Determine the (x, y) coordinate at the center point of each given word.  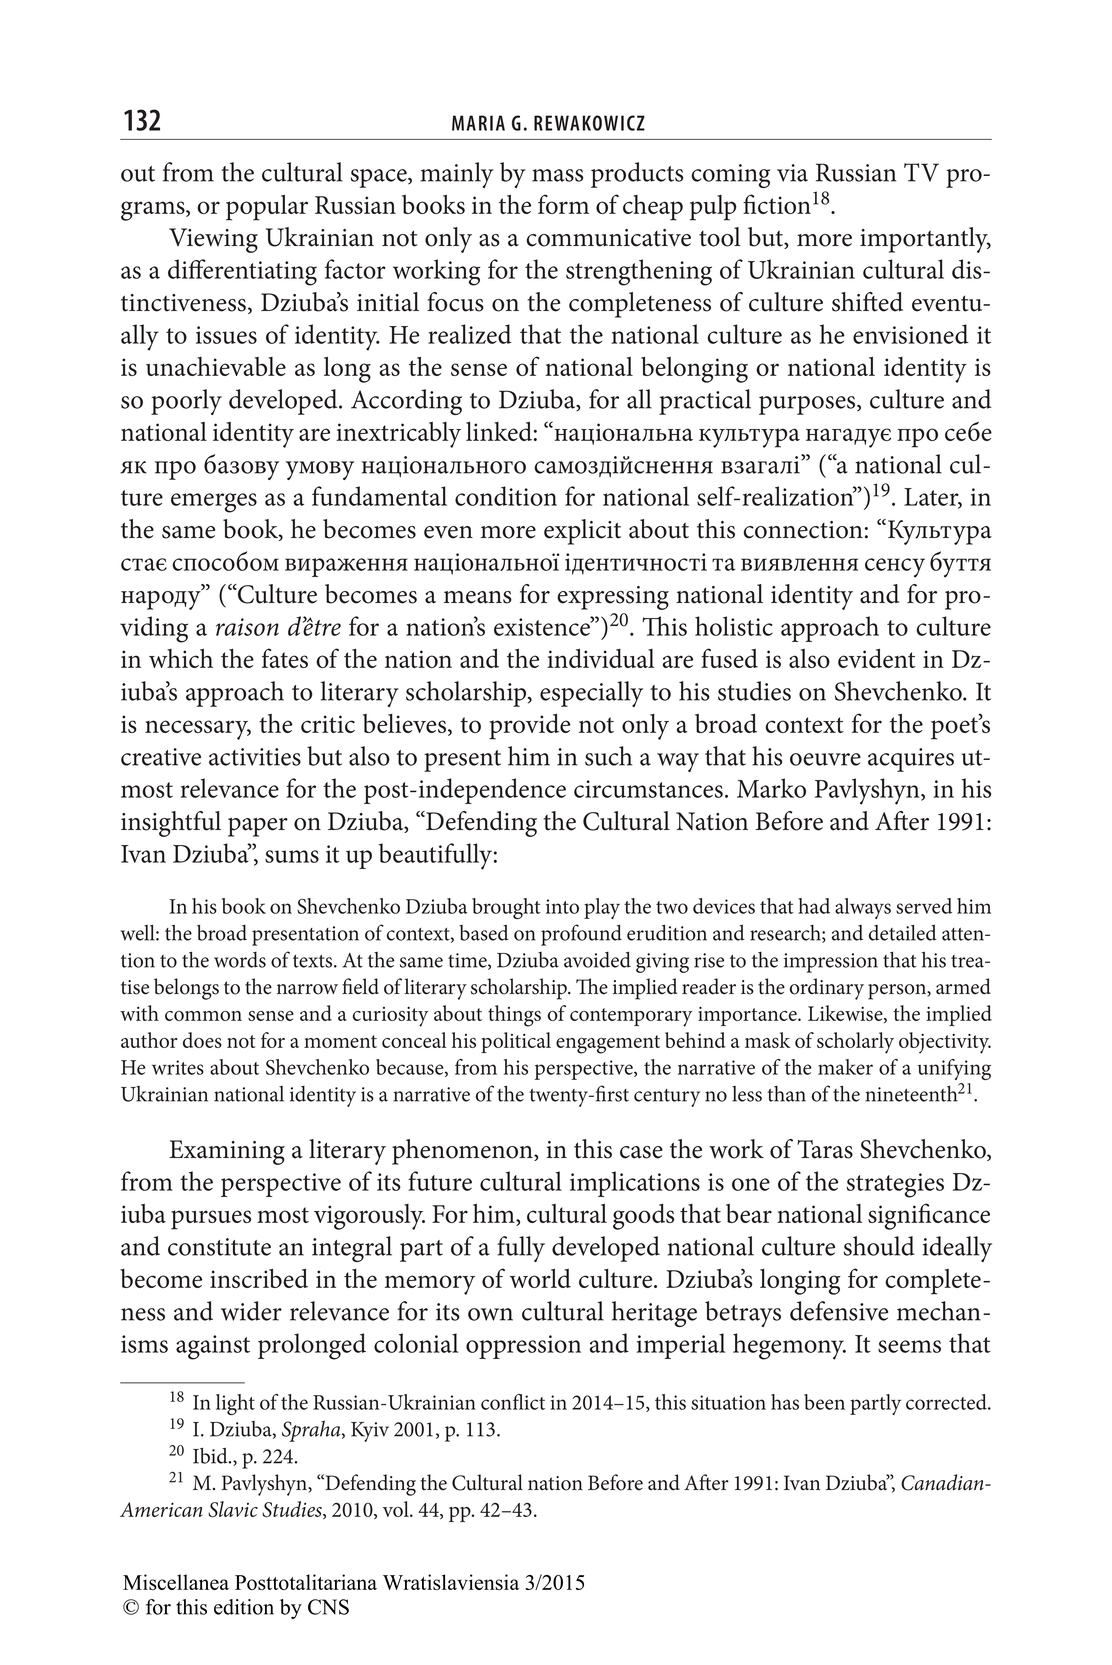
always (863, 908)
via (792, 173)
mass (557, 175)
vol (397, 1509)
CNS (328, 1607)
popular (267, 208)
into (562, 906)
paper (258, 827)
